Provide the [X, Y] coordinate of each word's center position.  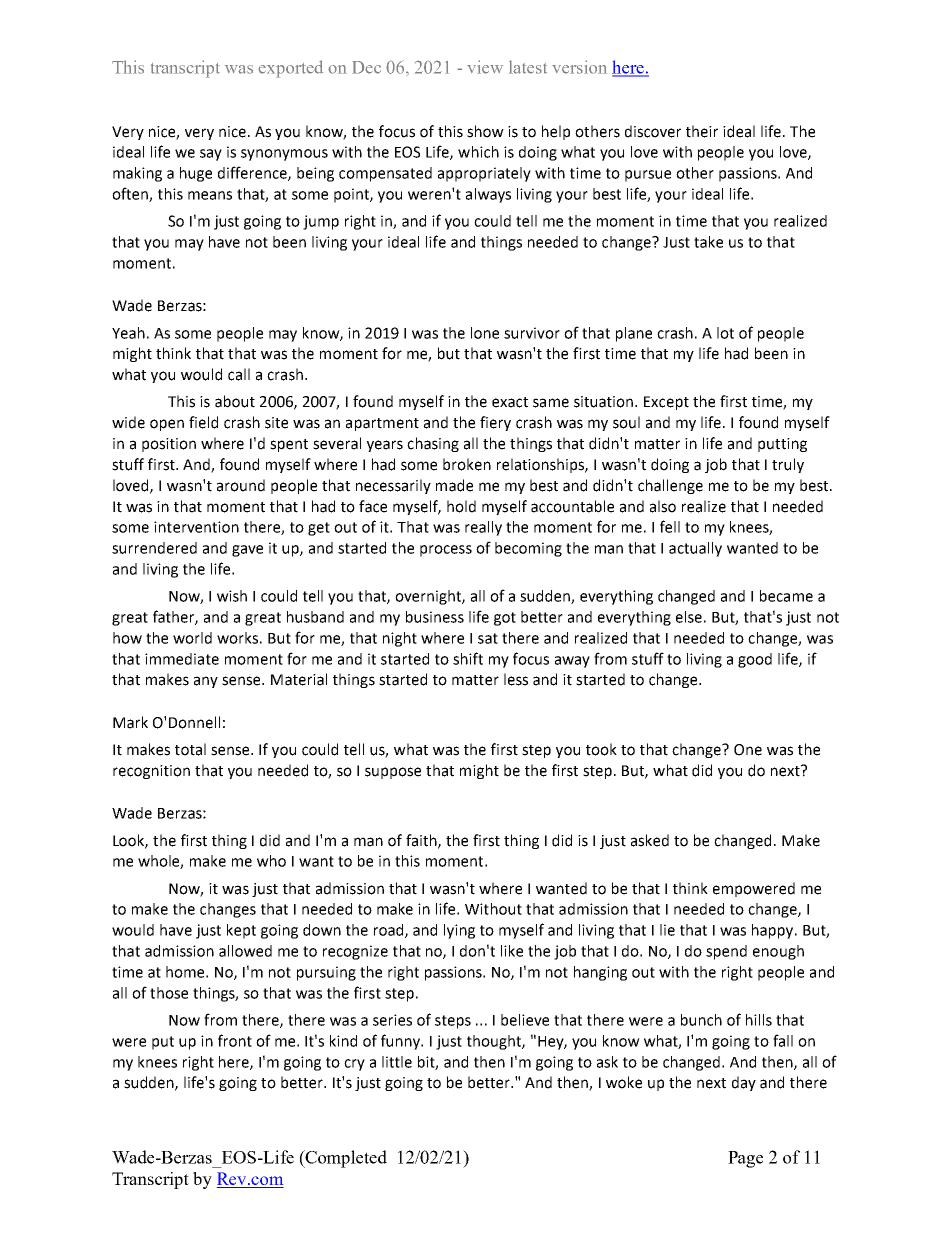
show [485, 131]
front [235, 1040]
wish [232, 596]
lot [725, 333]
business [435, 617]
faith [422, 841]
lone [485, 333]
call [239, 374]
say [211, 155]
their [702, 131]
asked [650, 840]
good [755, 660]
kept [241, 931]
